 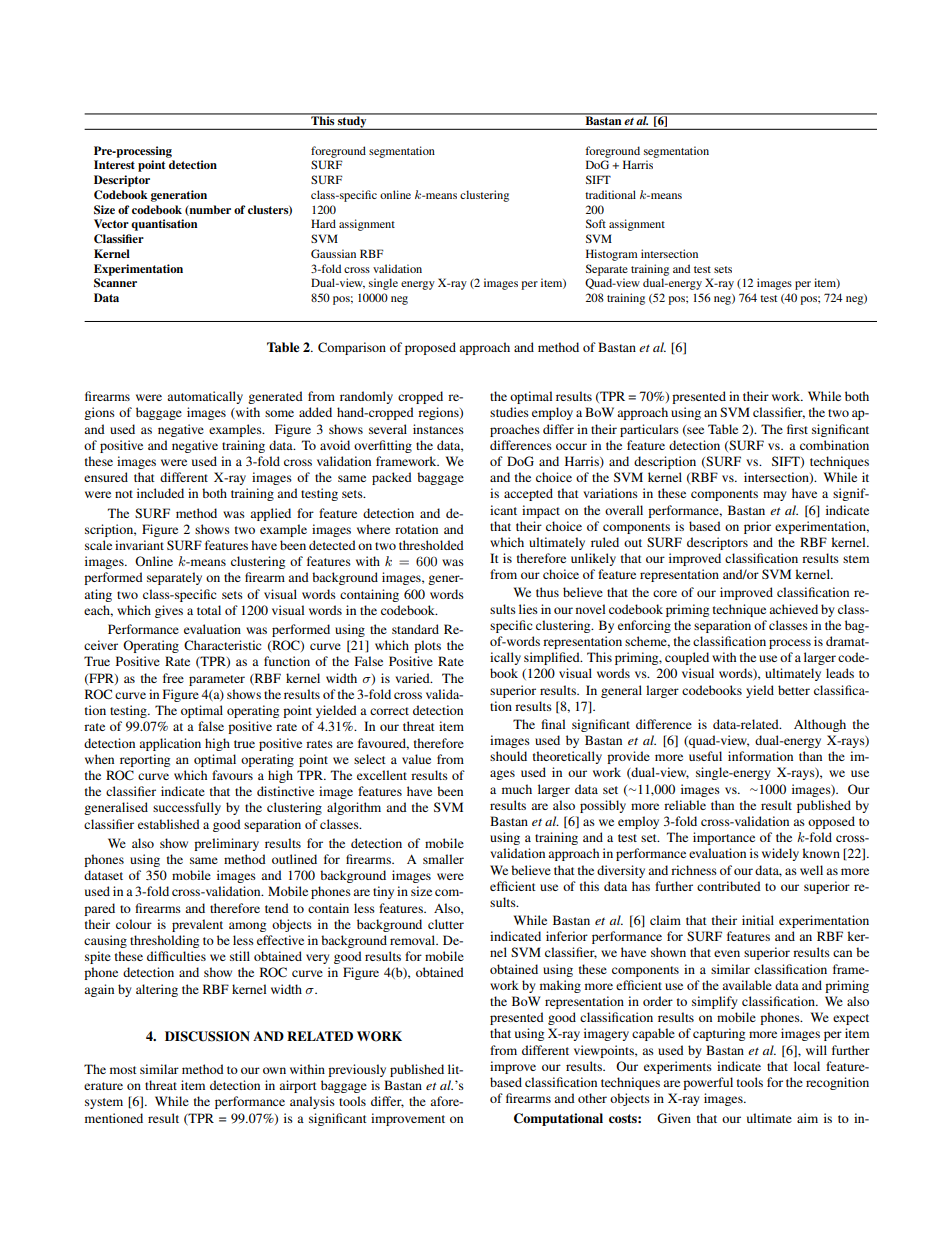 I want to click on other, so click(x=592, y=1098).
